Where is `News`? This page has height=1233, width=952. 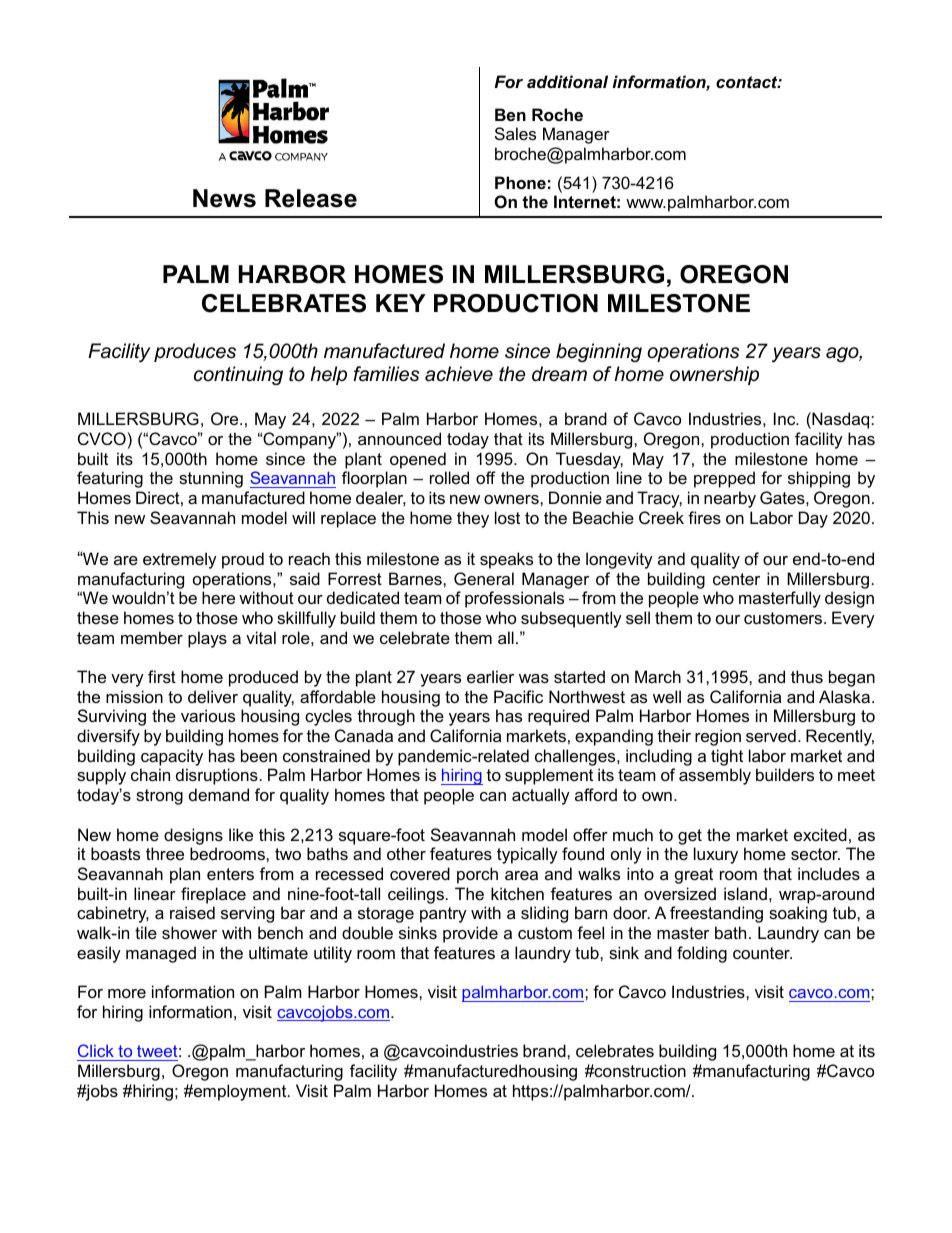
News is located at coordinates (224, 198).
